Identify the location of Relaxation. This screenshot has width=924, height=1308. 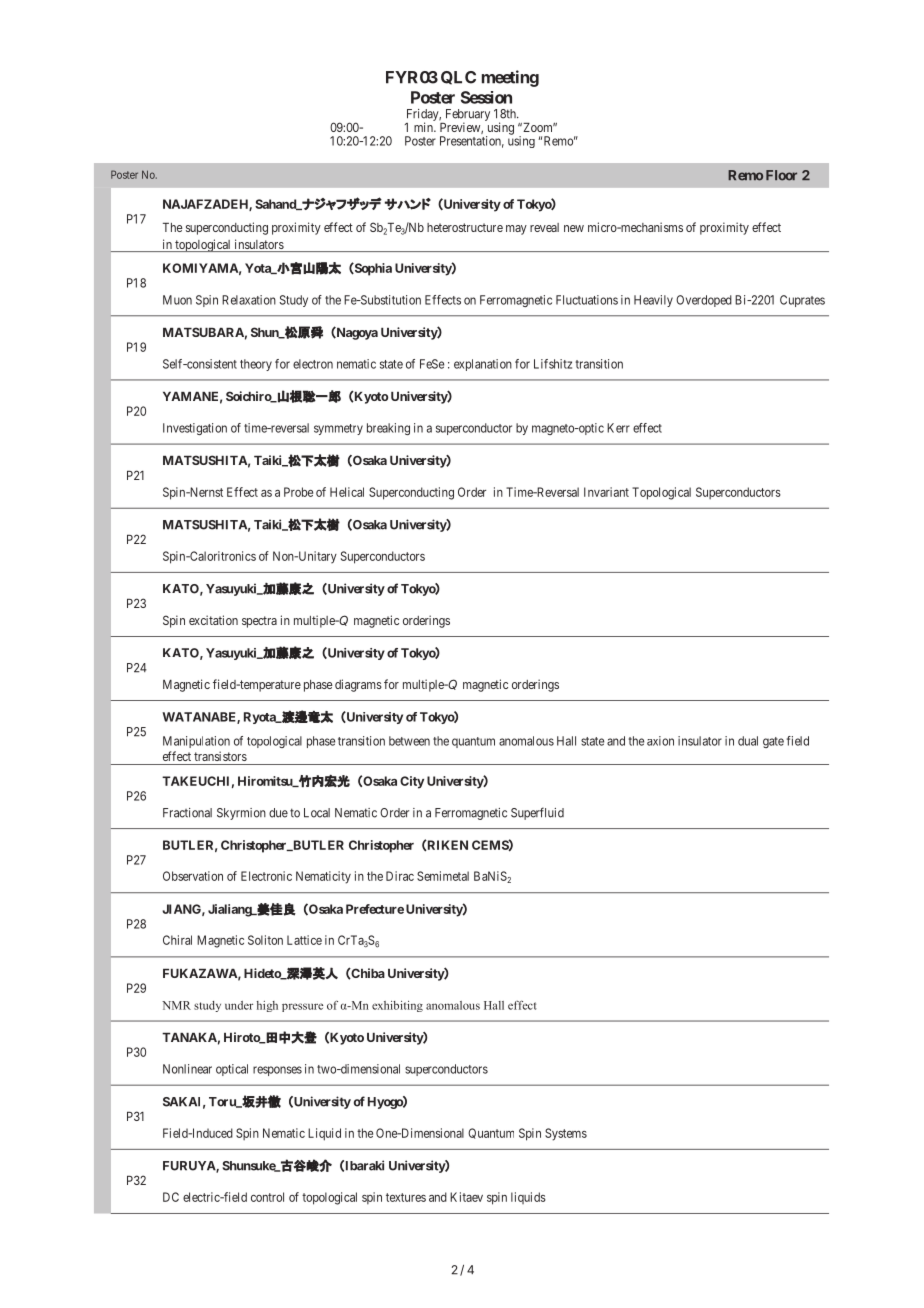
(249, 300).
